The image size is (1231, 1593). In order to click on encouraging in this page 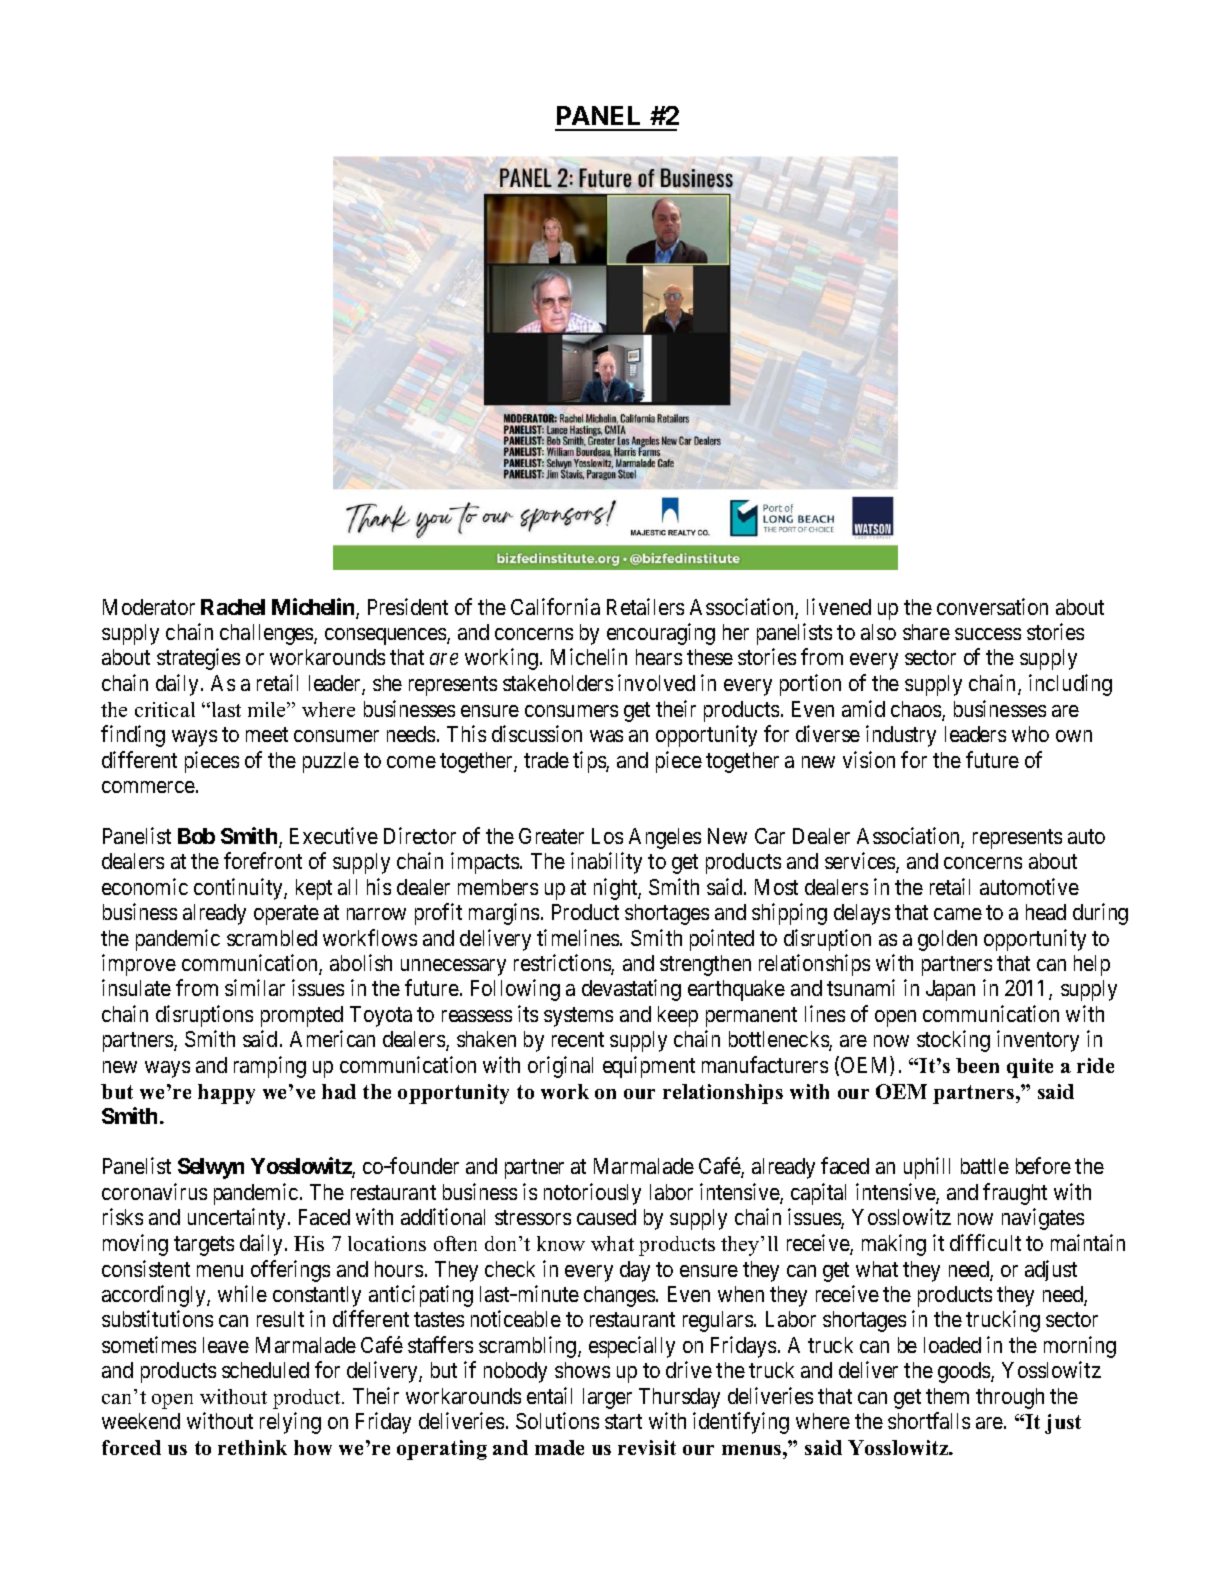, I will do `click(661, 634)`.
